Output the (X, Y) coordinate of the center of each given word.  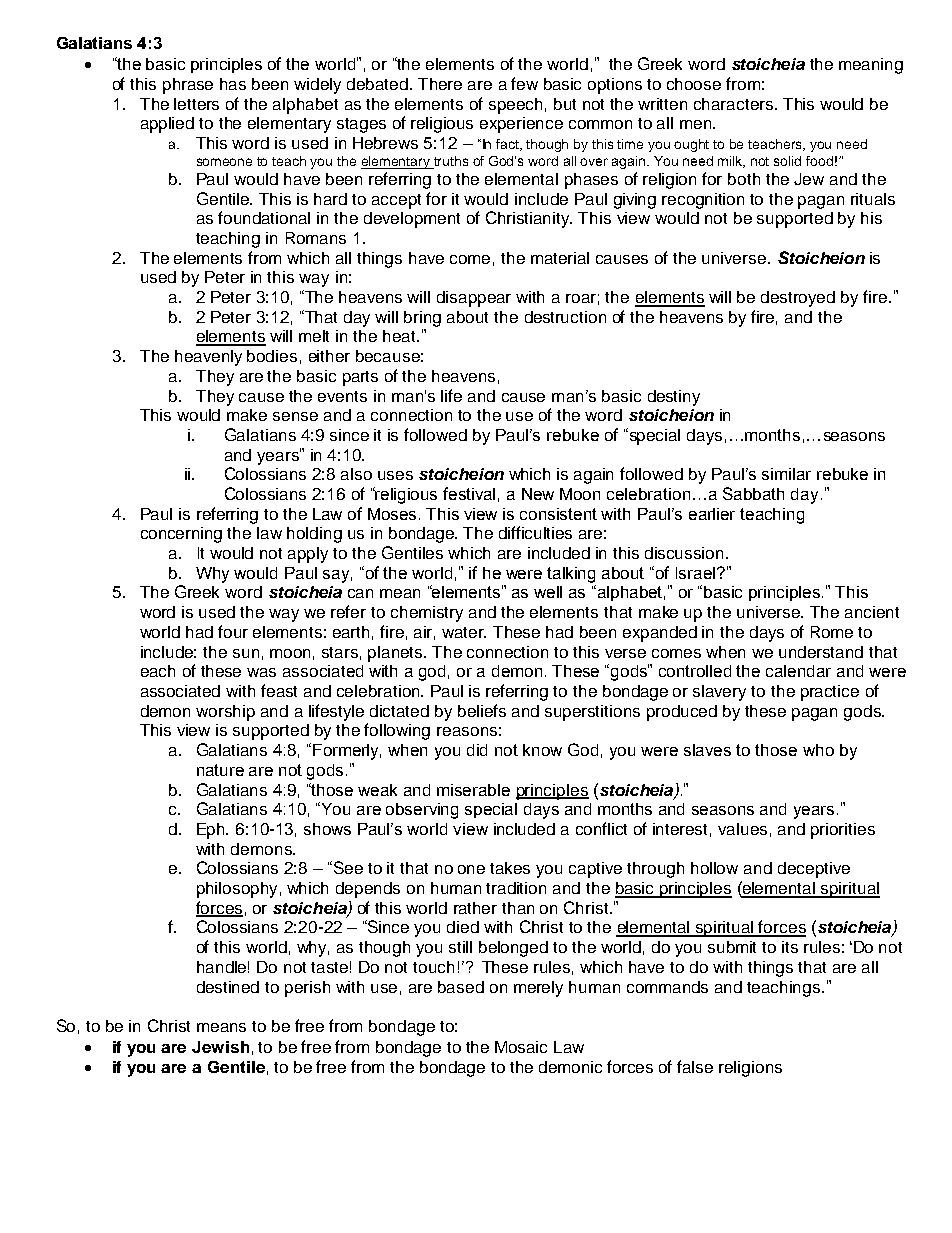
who (818, 750)
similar (786, 474)
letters (196, 104)
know (542, 750)
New (538, 494)
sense (295, 416)
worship (225, 713)
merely (538, 989)
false (695, 1066)
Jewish (220, 1047)
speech (515, 106)
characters (735, 104)
